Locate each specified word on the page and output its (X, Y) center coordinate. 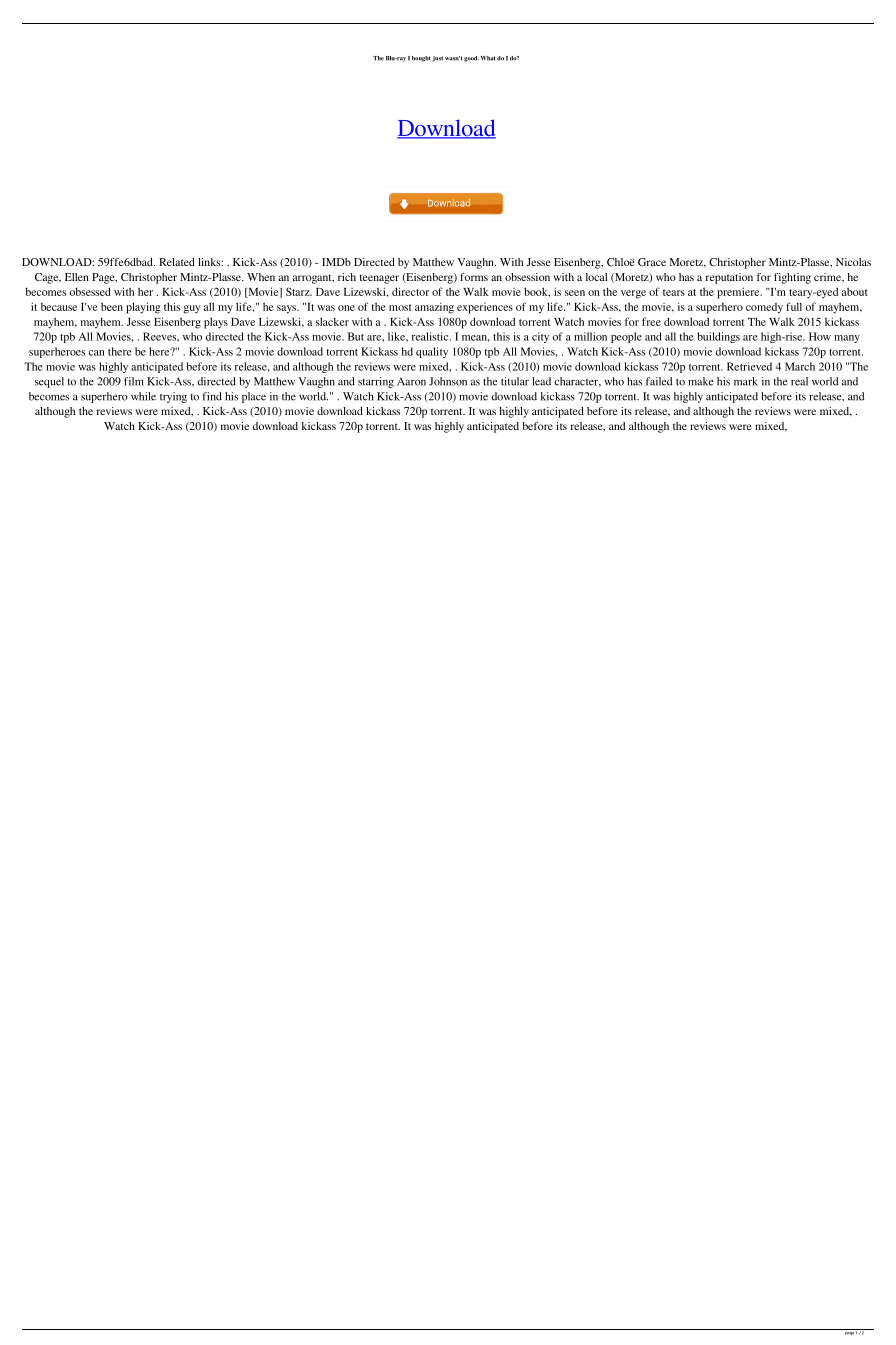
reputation (729, 278)
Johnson (448, 381)
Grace (652, 262)
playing (143, 308)
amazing (434, 308)
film (134, 381)
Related (177, 262)
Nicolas (853, 262)
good (471, 59)
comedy (764, 308)
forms (474, 277)
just (437, 59)
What (488, 58)
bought (421, 59)
